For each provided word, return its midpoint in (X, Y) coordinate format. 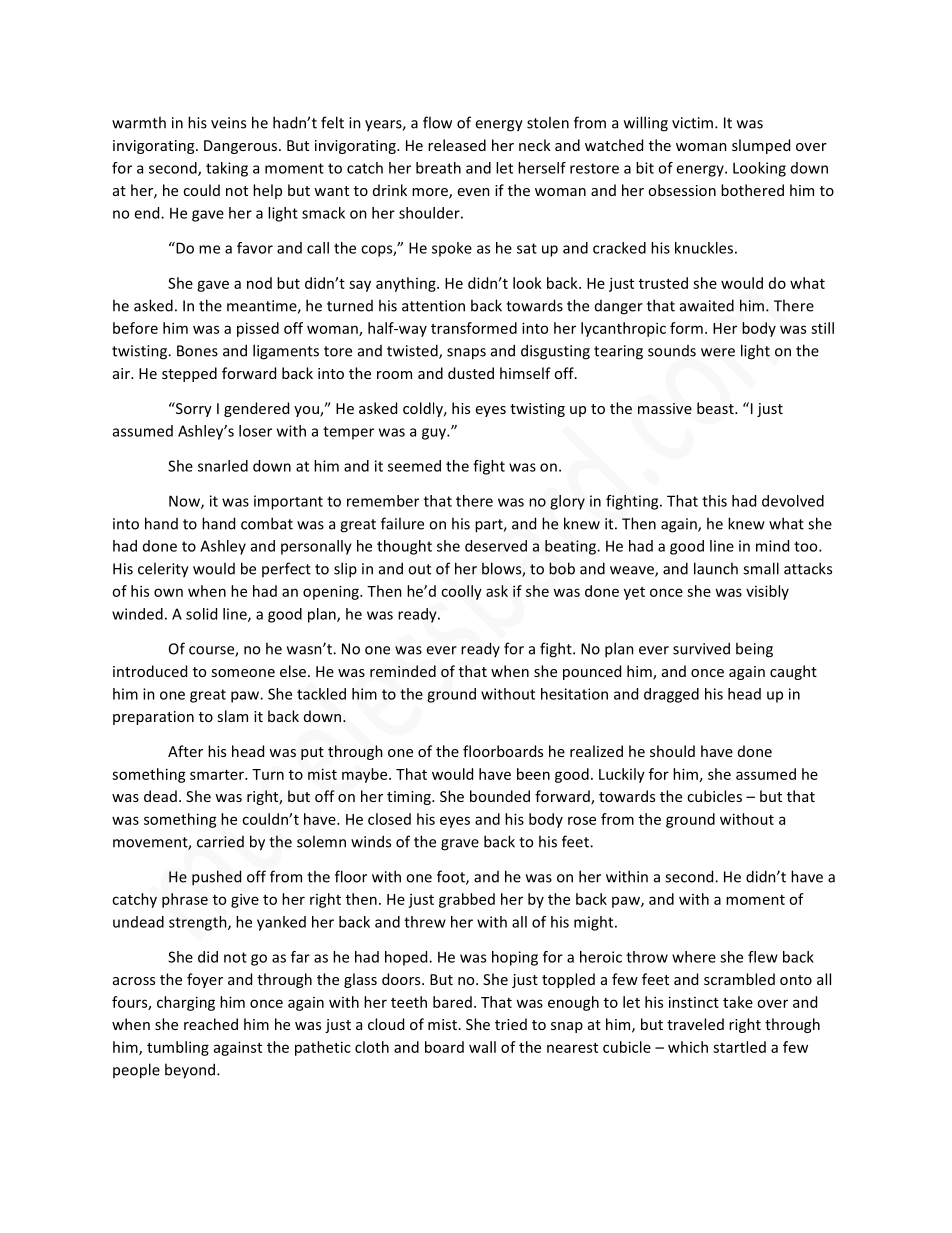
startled (739, 1047)
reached (211, 1024)
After (185, 751)
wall (482, 1047)
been (533, 774)
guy (435, 434)
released (457, 145)
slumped (761, 146)
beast (716, 408)
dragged (671, 695)
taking (227, 169)
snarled (223, 466)
